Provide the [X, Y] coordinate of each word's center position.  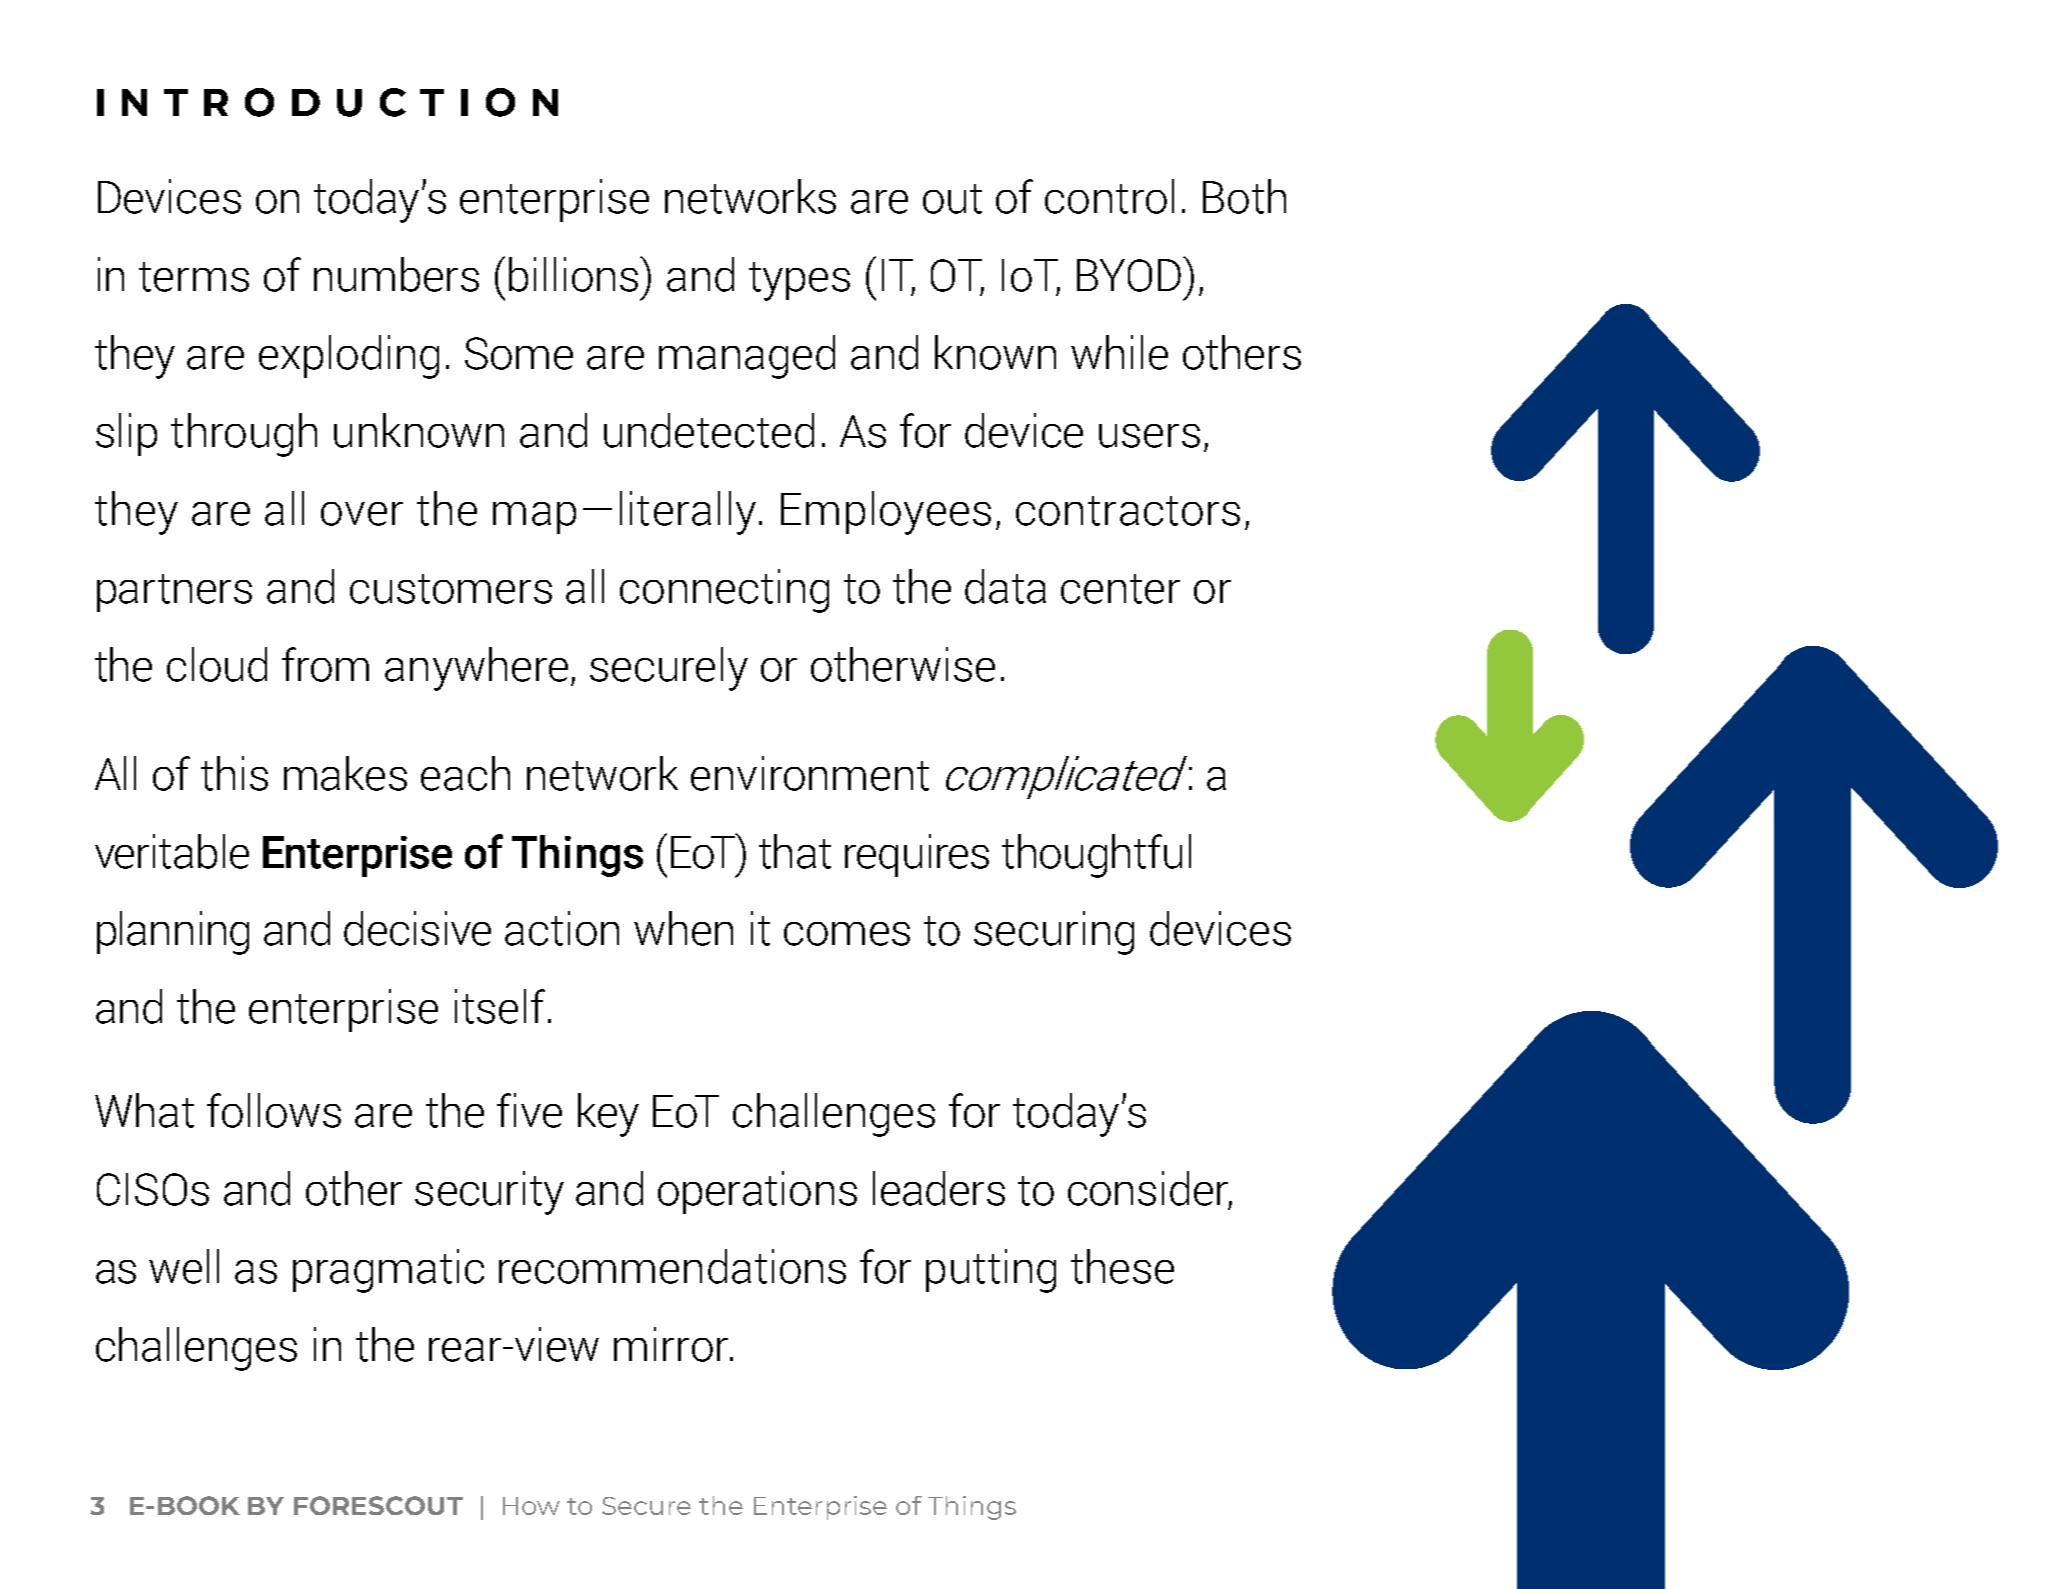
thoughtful [1096, 856]
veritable [172, 851]
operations [757, 1192]
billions [575, 274]
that [795, 851]
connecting [724, 591]
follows [274, 1110]
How [531, 1506]
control [1109, 196]
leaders [939, 1188]
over [362, 514]
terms [194, 277]
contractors [1128, 511]
